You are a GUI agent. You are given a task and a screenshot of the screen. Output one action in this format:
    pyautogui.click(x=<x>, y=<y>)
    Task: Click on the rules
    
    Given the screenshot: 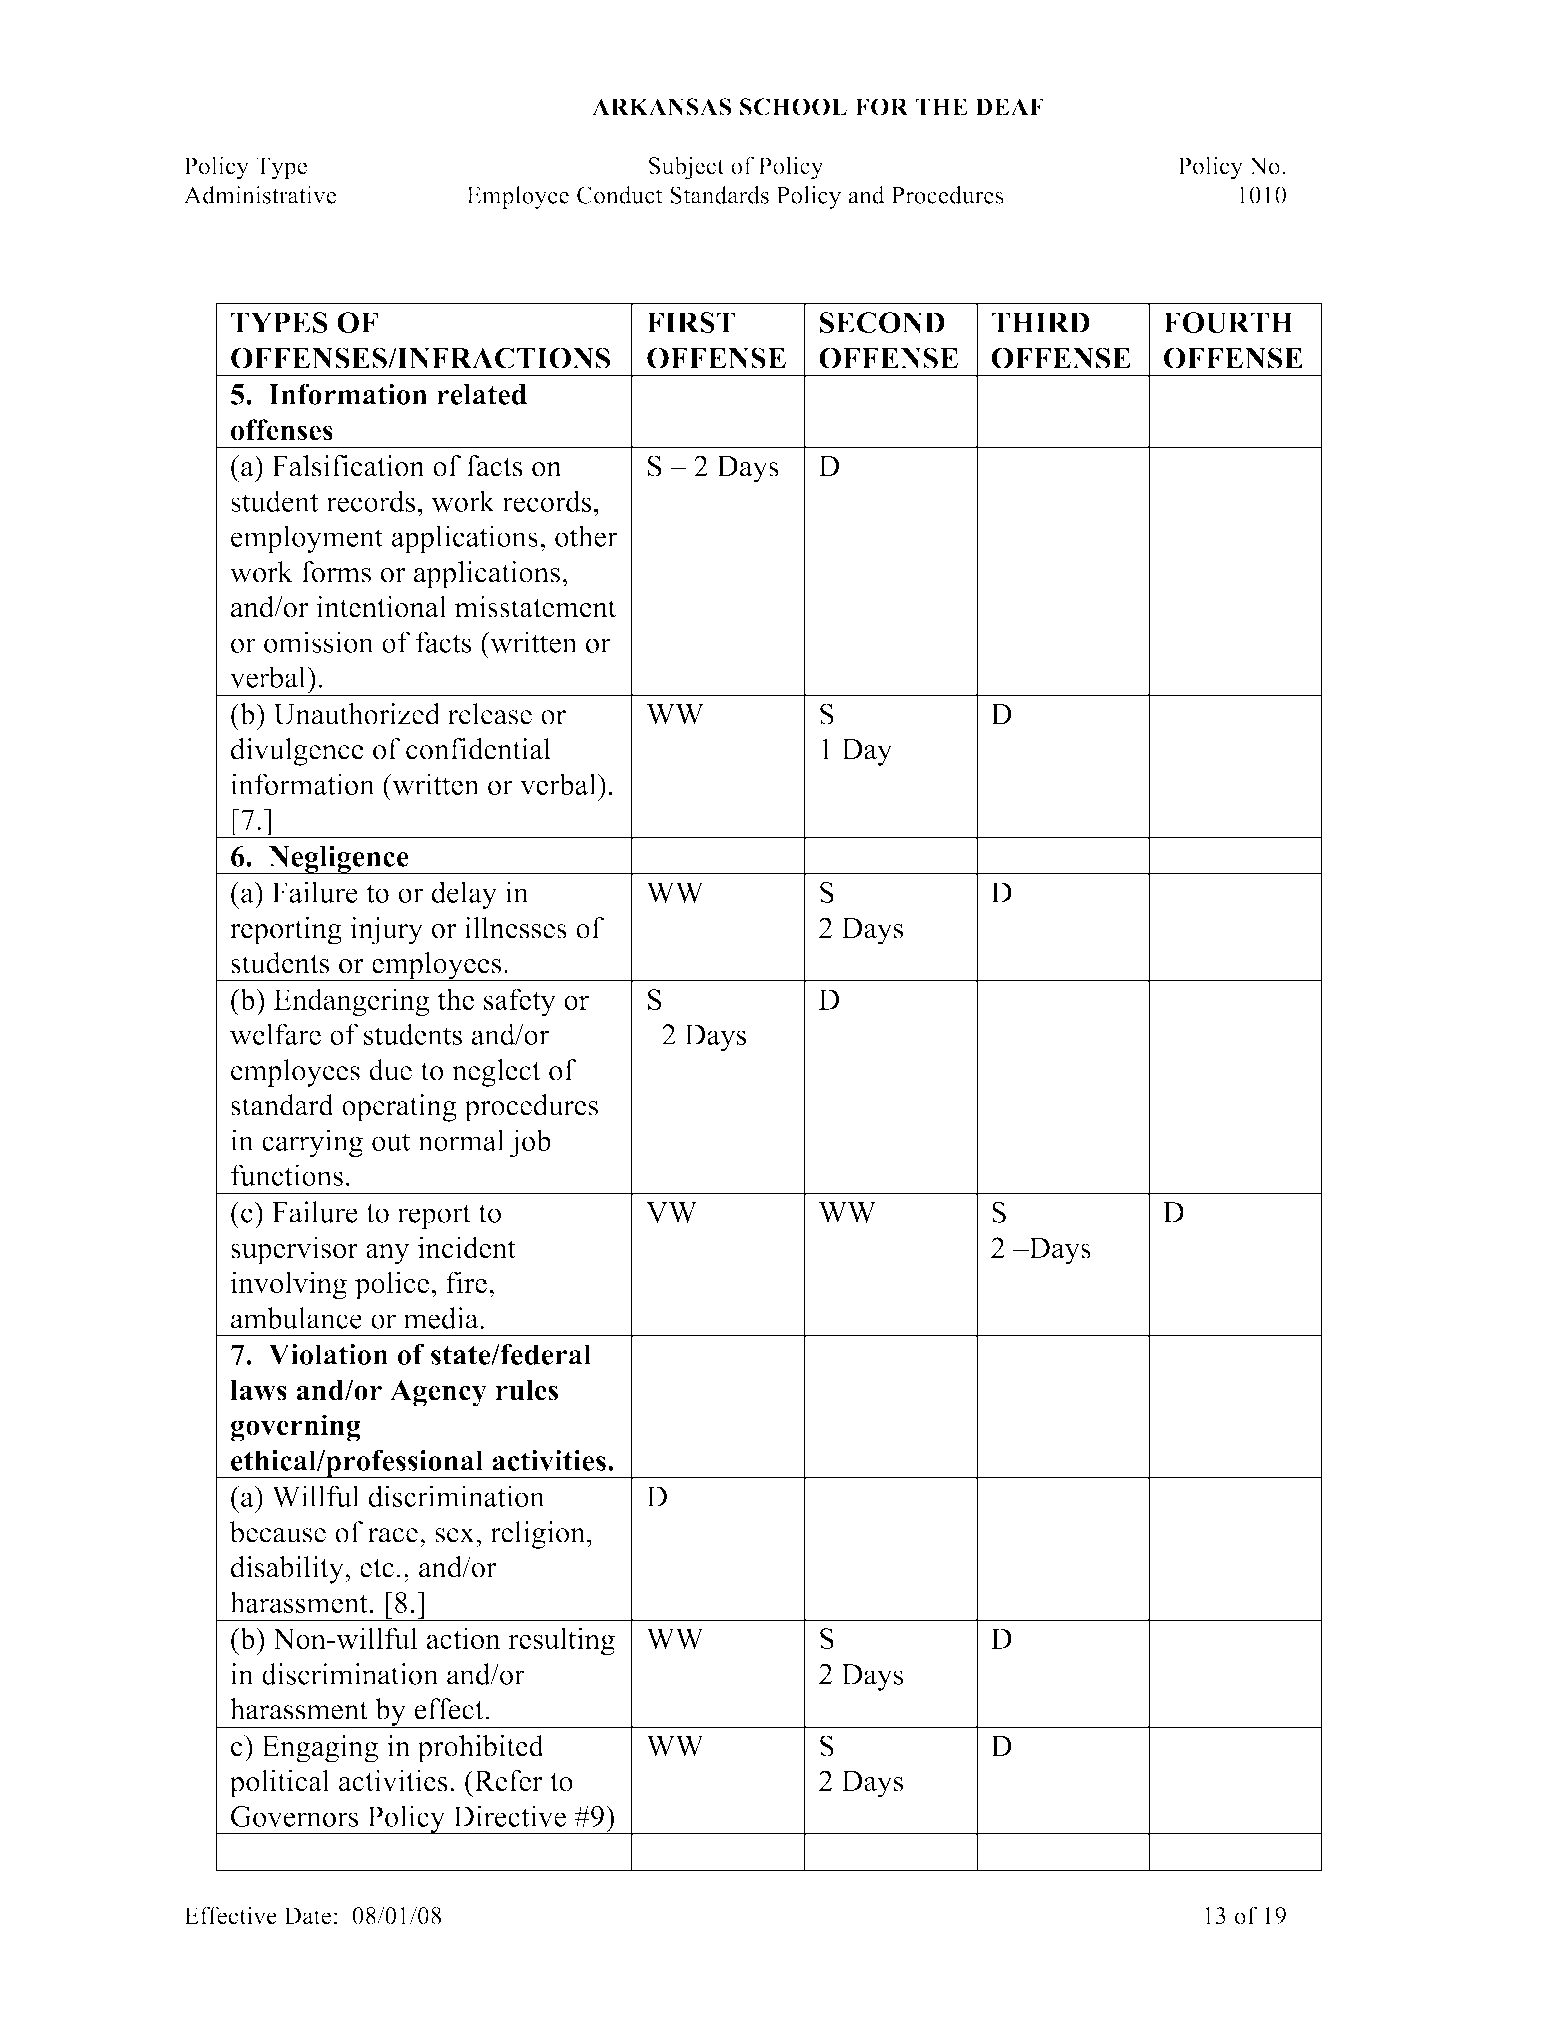 What is the action you would take?
    pyautogui.click(x=527, y=1390)
